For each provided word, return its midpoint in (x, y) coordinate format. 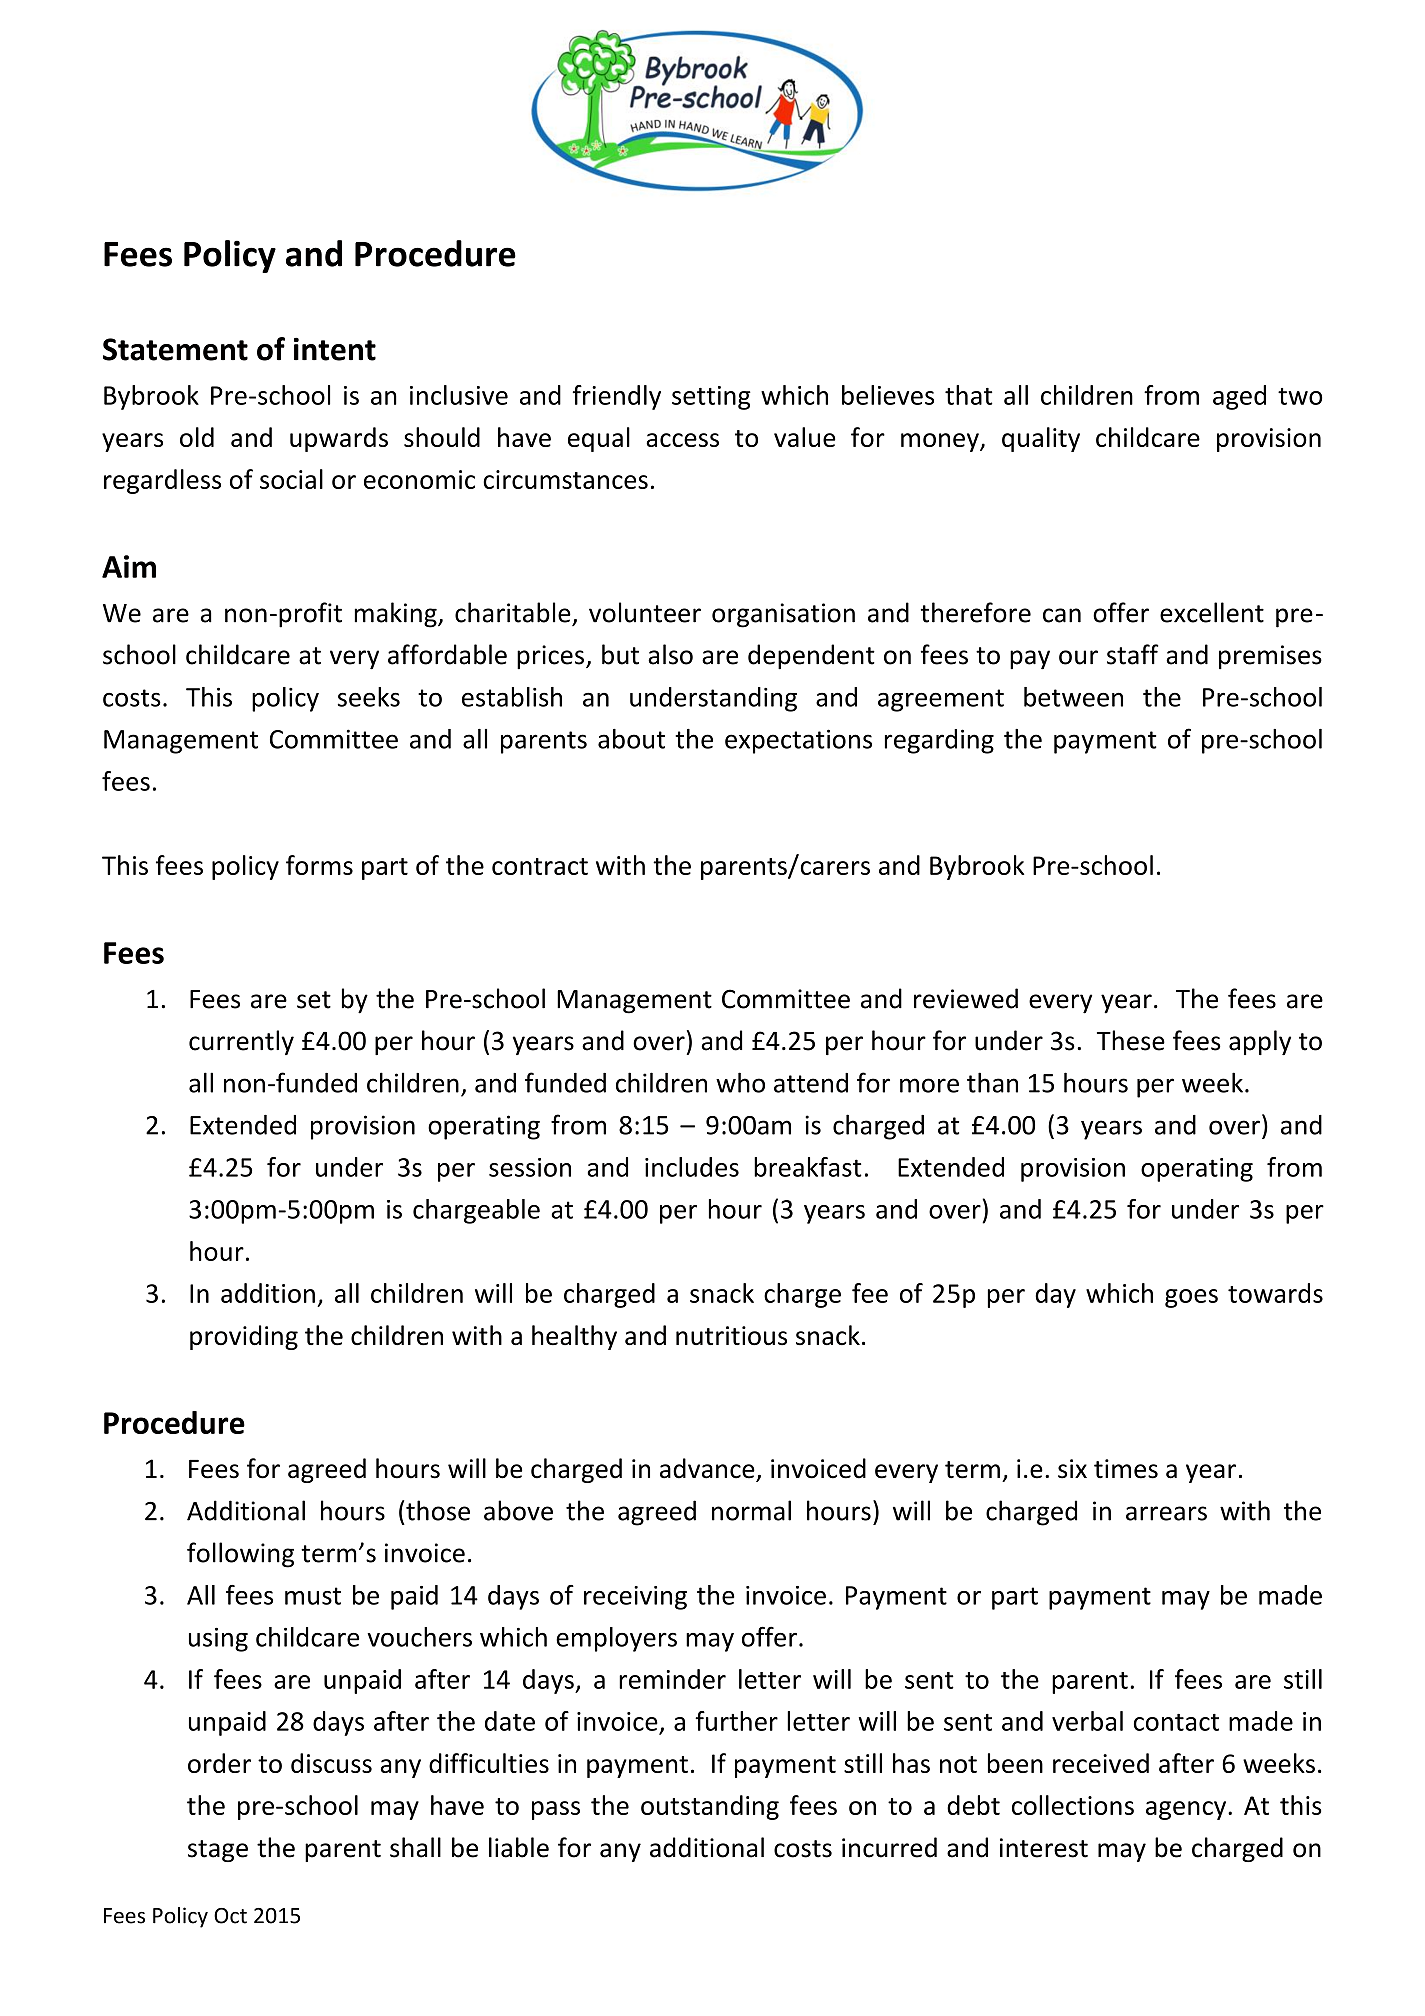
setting (711, 398)
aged (1239, 397)
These (1131, 1040)
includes (692, 1167)
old (197, 437)
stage (218, 1851)
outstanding (710, 1807)
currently (241, 1042)
